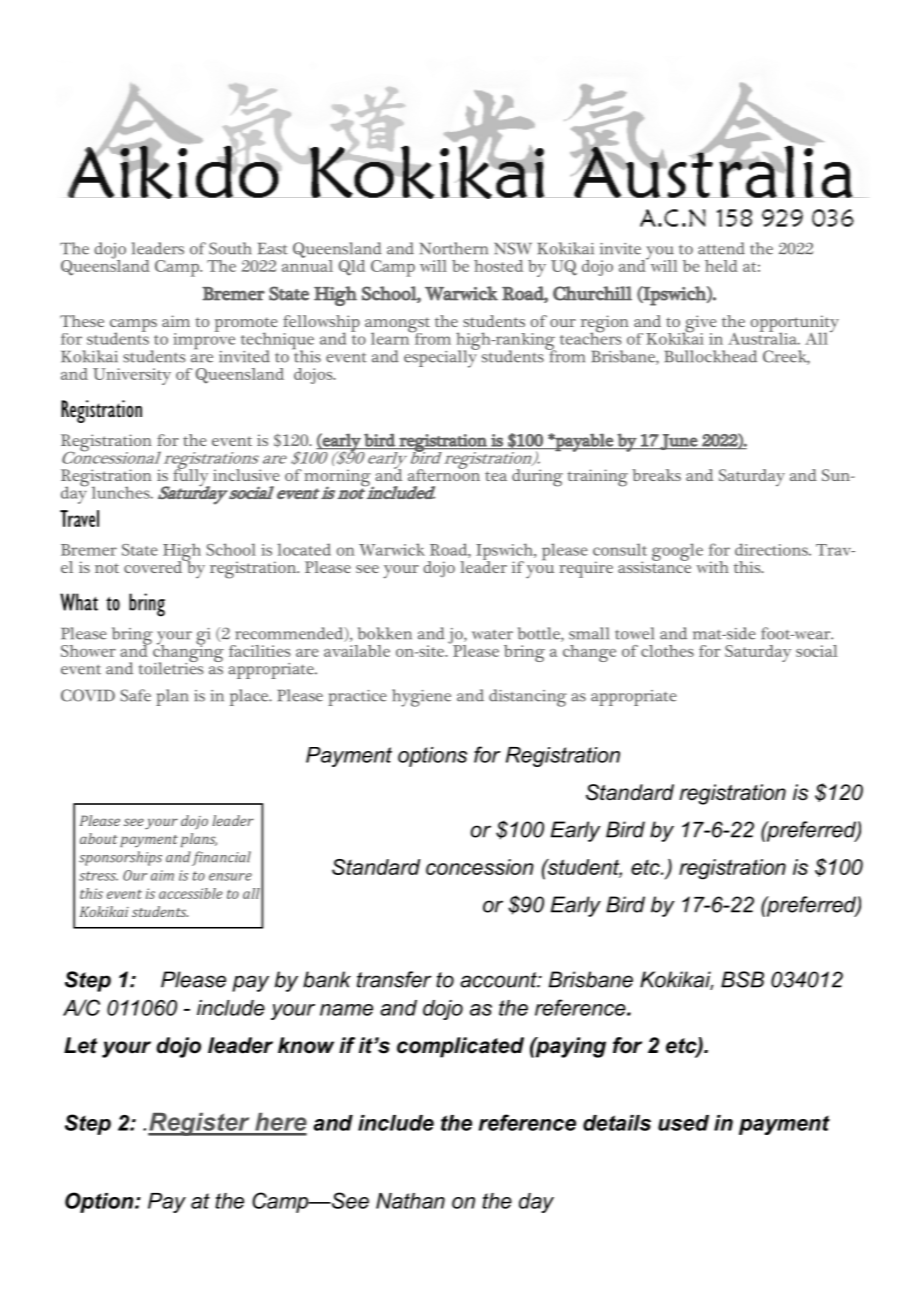 This image has height=1308, width=924. I want to click on held, so click(721, 266).
